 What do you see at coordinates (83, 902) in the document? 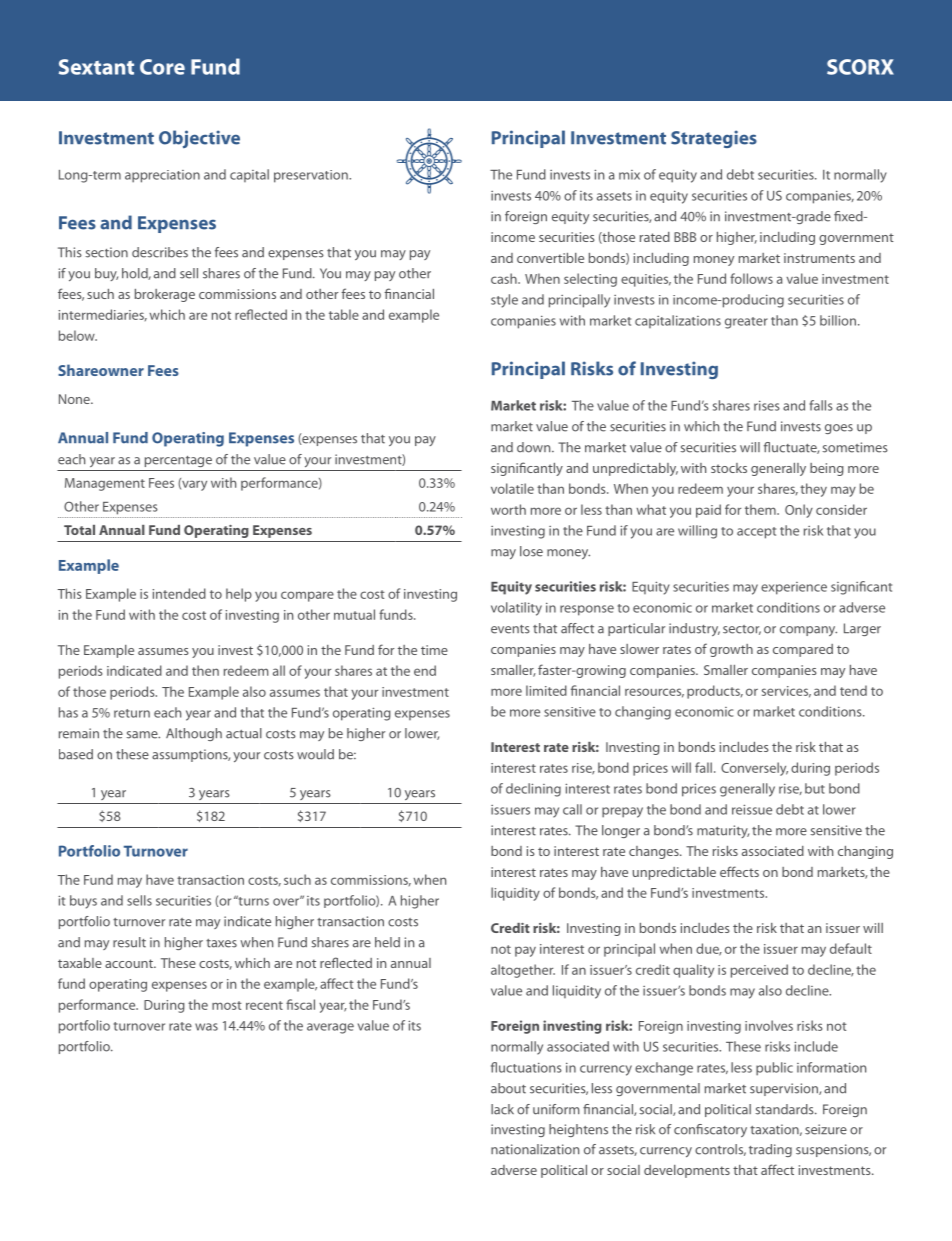
I see `buys` at bounding box center [83, 902].
